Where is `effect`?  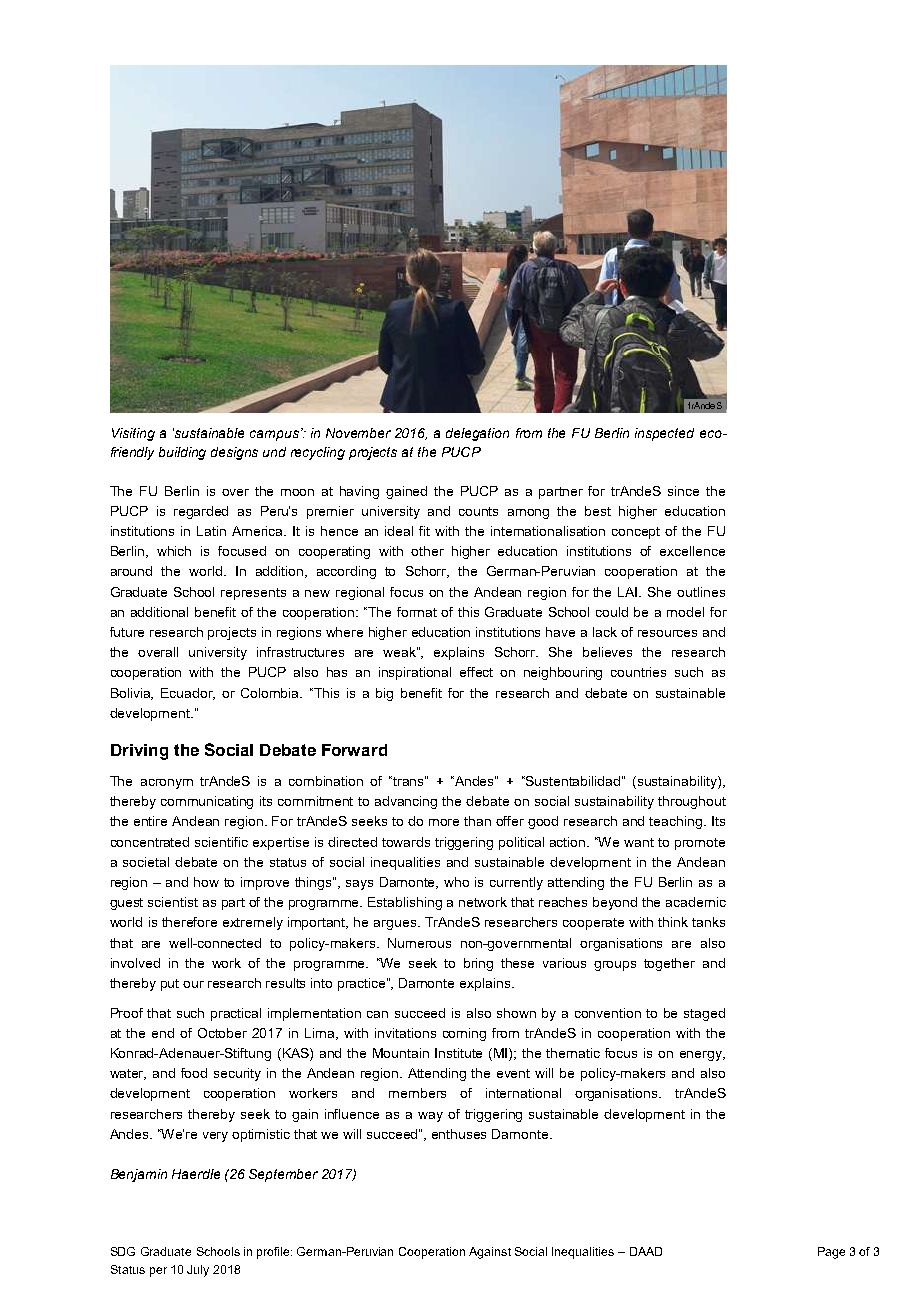 effect is located at coordinates (476, 672).
